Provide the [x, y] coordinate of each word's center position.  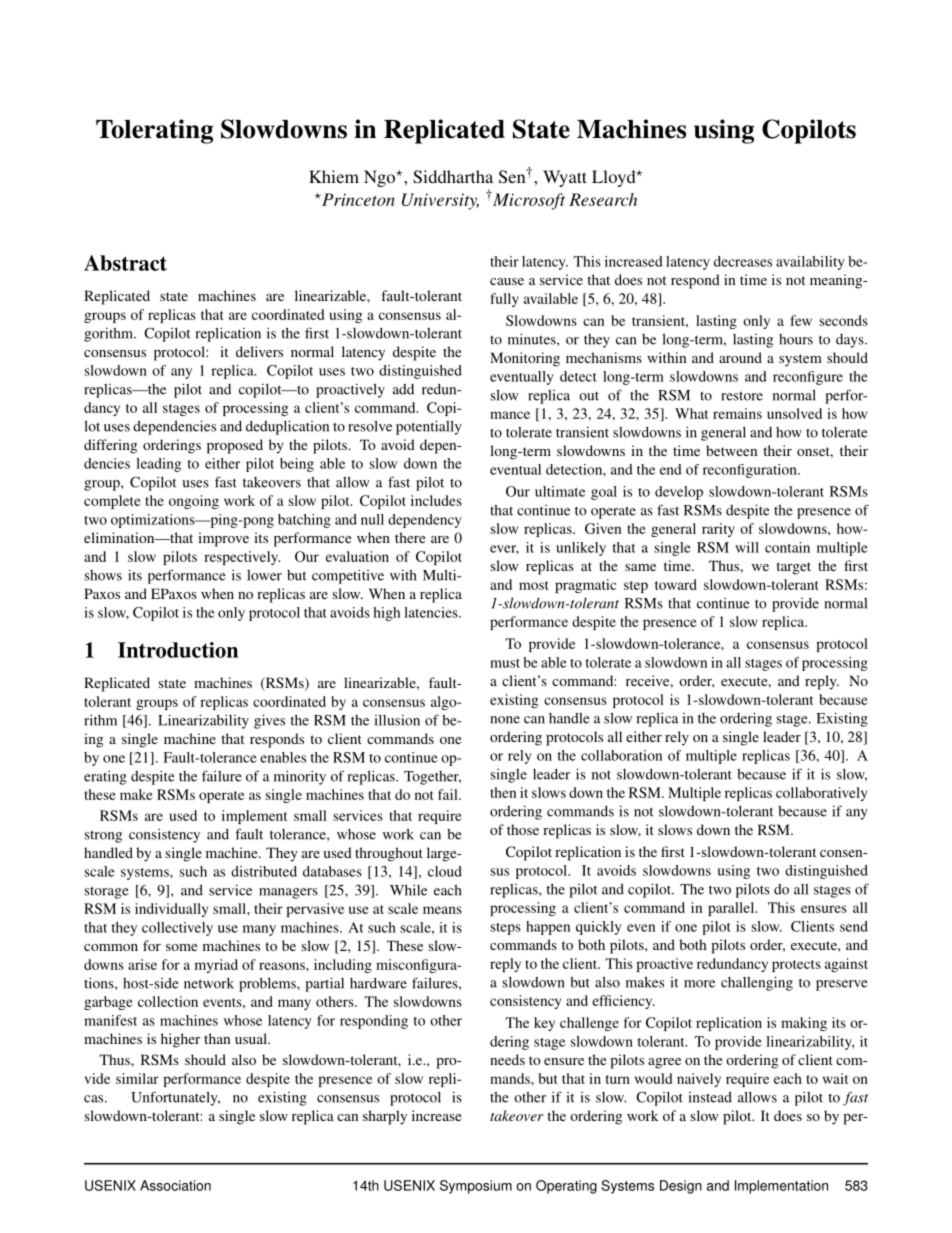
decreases [743, 261]
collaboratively [821, 794]
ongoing [194, 502]
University [440, 201]
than [217, 1038]
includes [436, 500]
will [747, 547]
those [523, 829]
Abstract [125, 263]
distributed [264, 871]
